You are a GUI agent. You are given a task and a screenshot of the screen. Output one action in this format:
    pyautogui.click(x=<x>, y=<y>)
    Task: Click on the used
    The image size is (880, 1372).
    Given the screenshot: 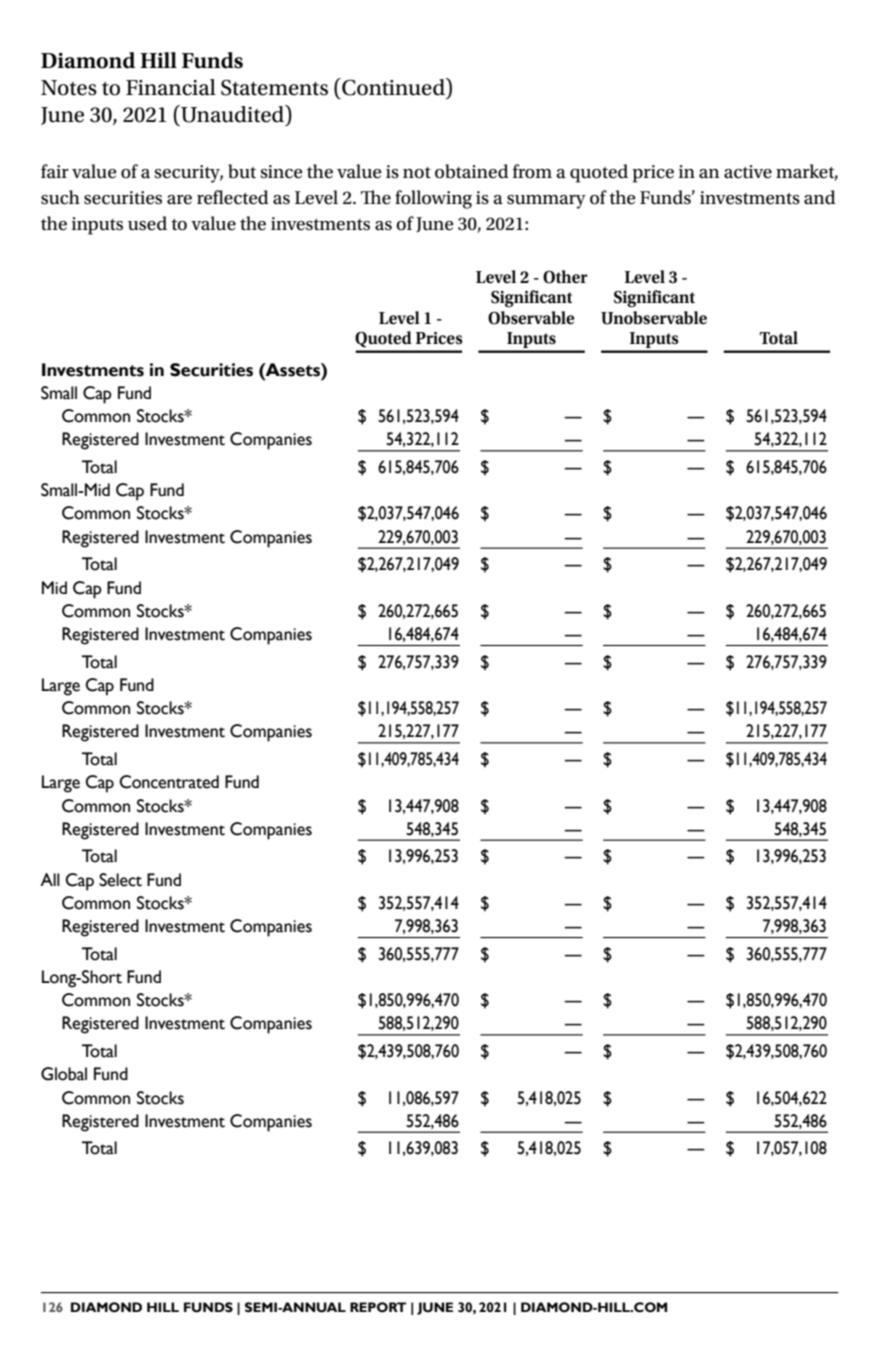 What is the action you would take?
    pyautogui.click(x=147, y=223)
